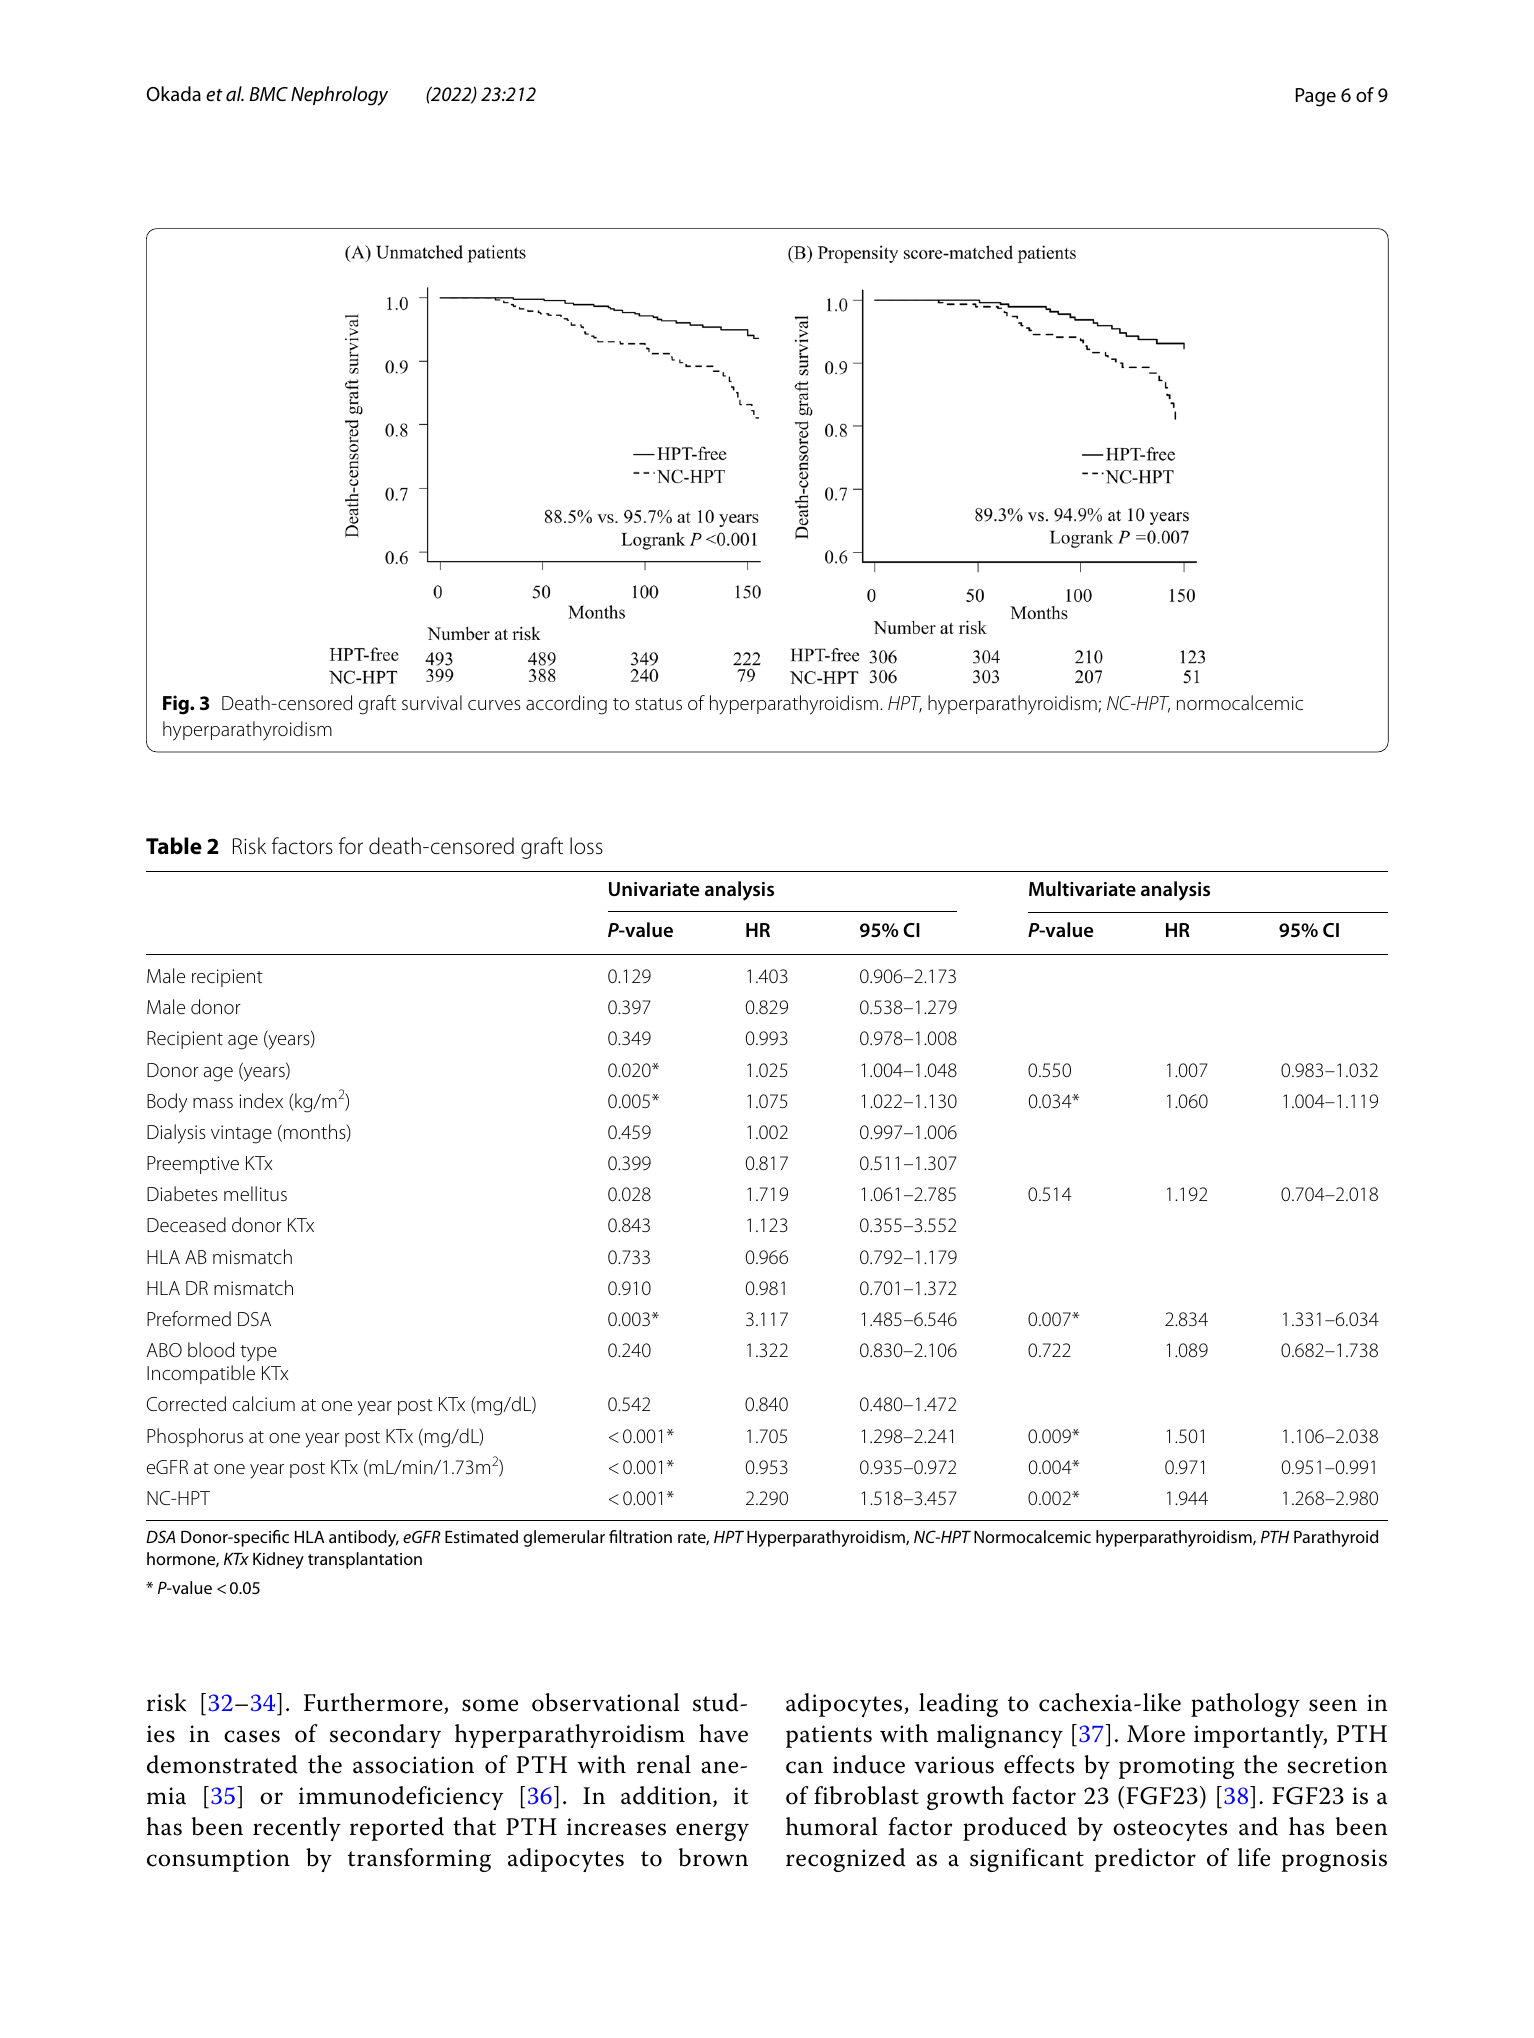 This page has height=2038, width=1534. Describe the element at coordinates (255, 1193) in the page. I see `mellitus` at that location.
